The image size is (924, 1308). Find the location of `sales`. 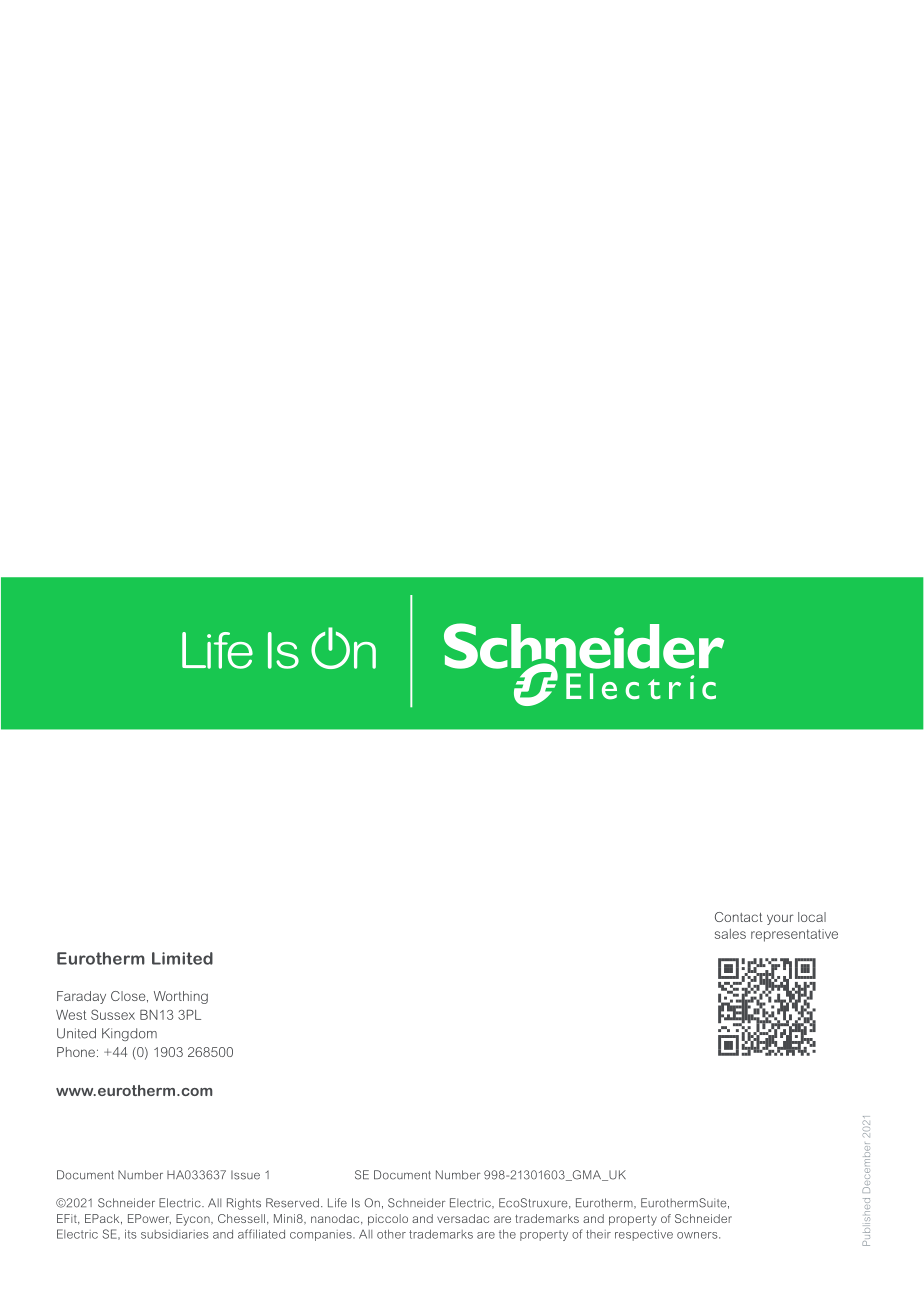

sales is located at coordinates (730, 934).
